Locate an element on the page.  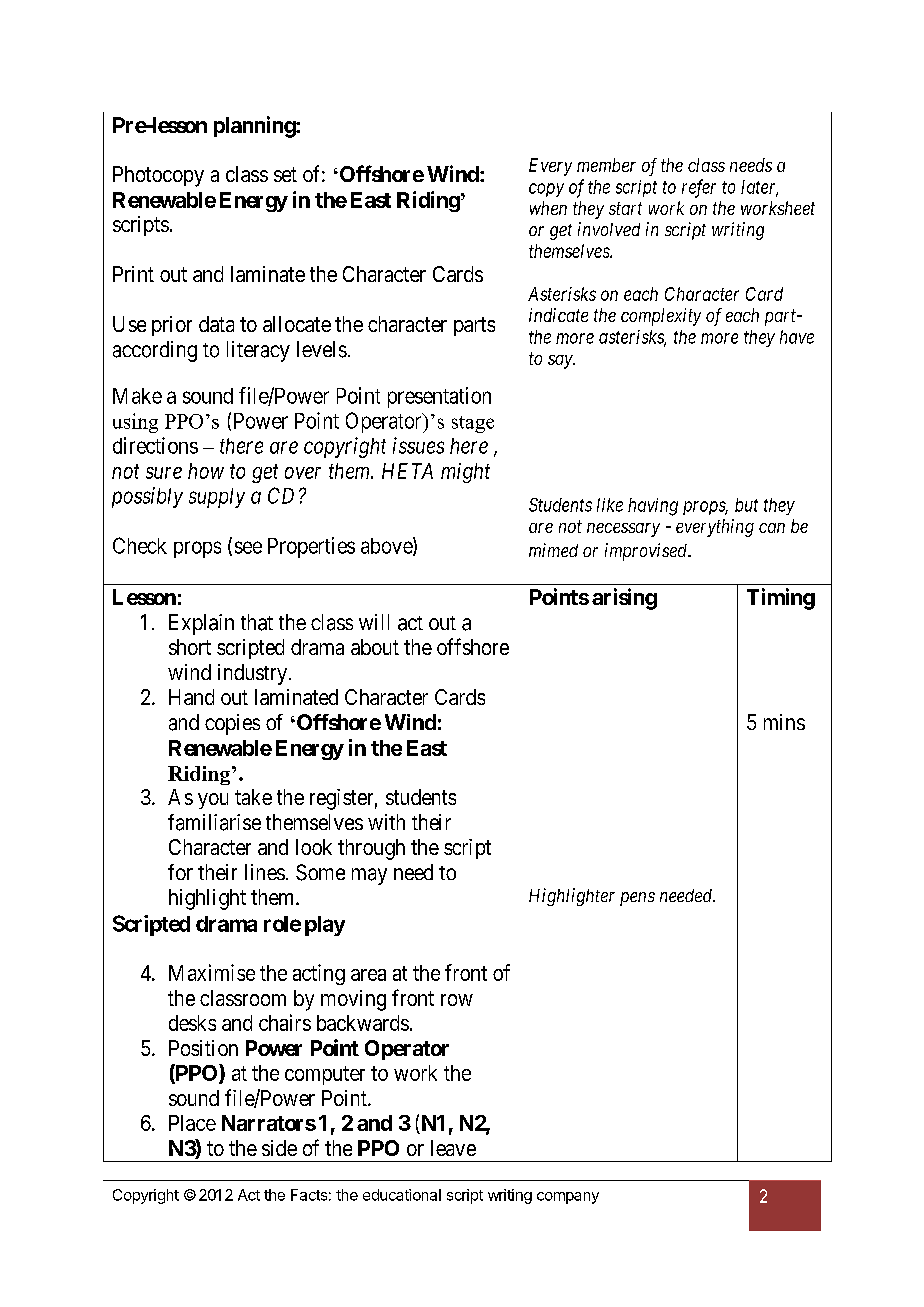
leave is located at coordinates (453, 1148).
